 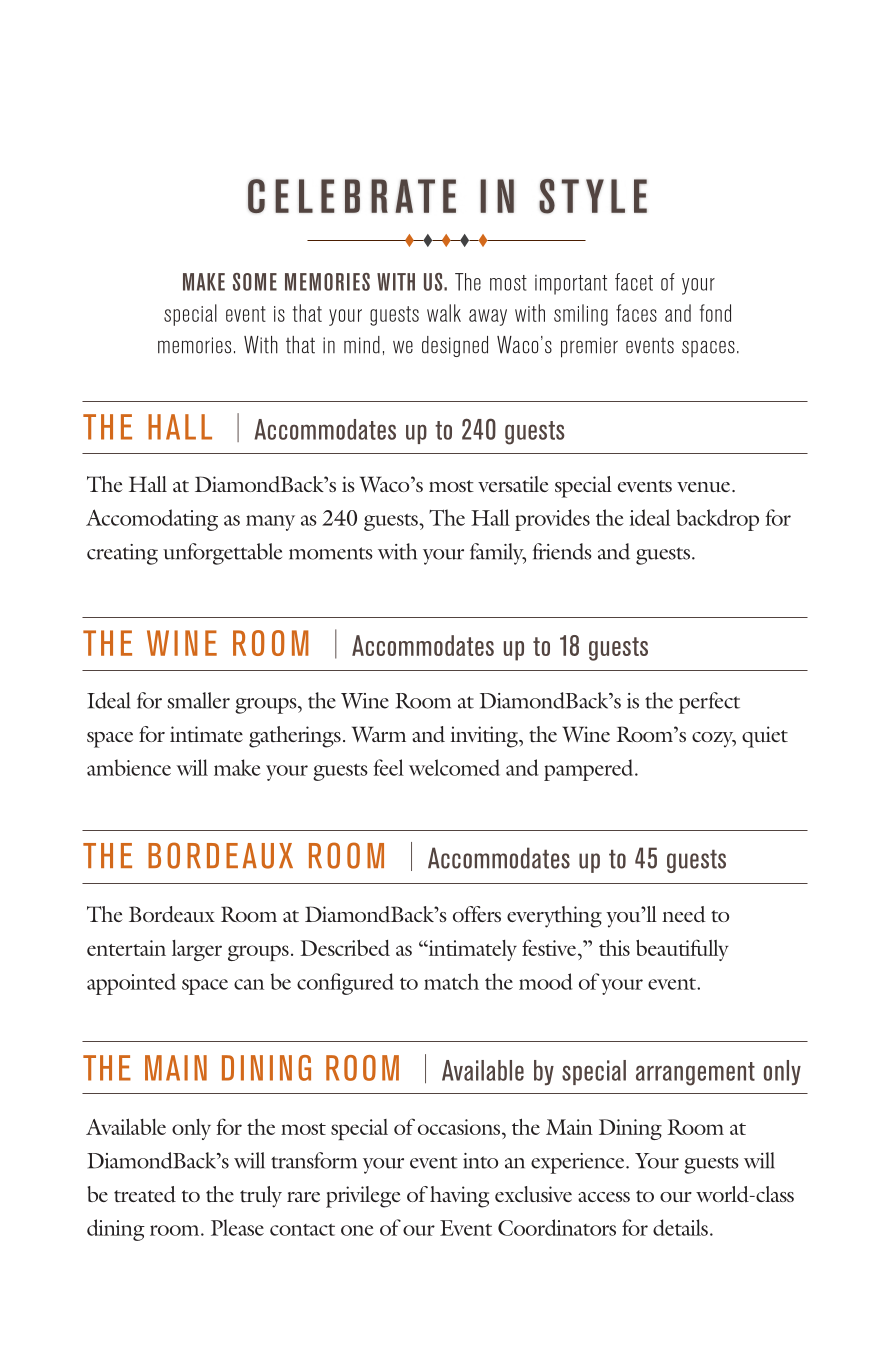 What do you see at coordinates (237, 1227) in the page?
I see `Please` at bounding box center [237, 1227].
